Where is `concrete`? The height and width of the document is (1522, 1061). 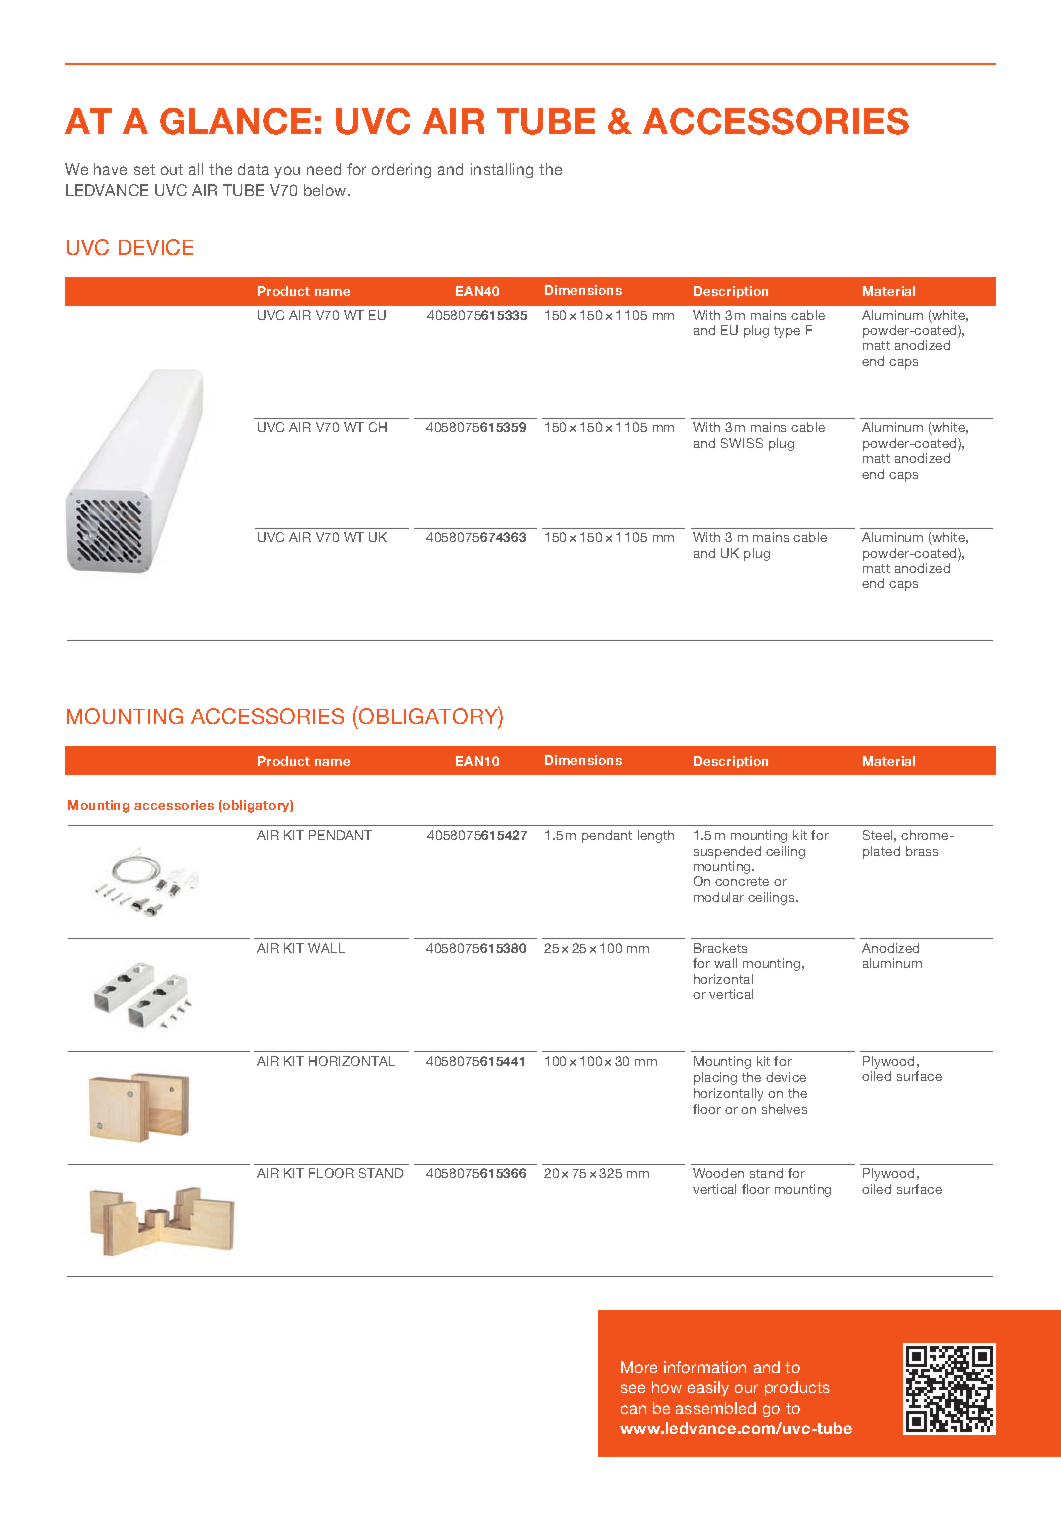
concrete is located at coordinates (742, 881).
